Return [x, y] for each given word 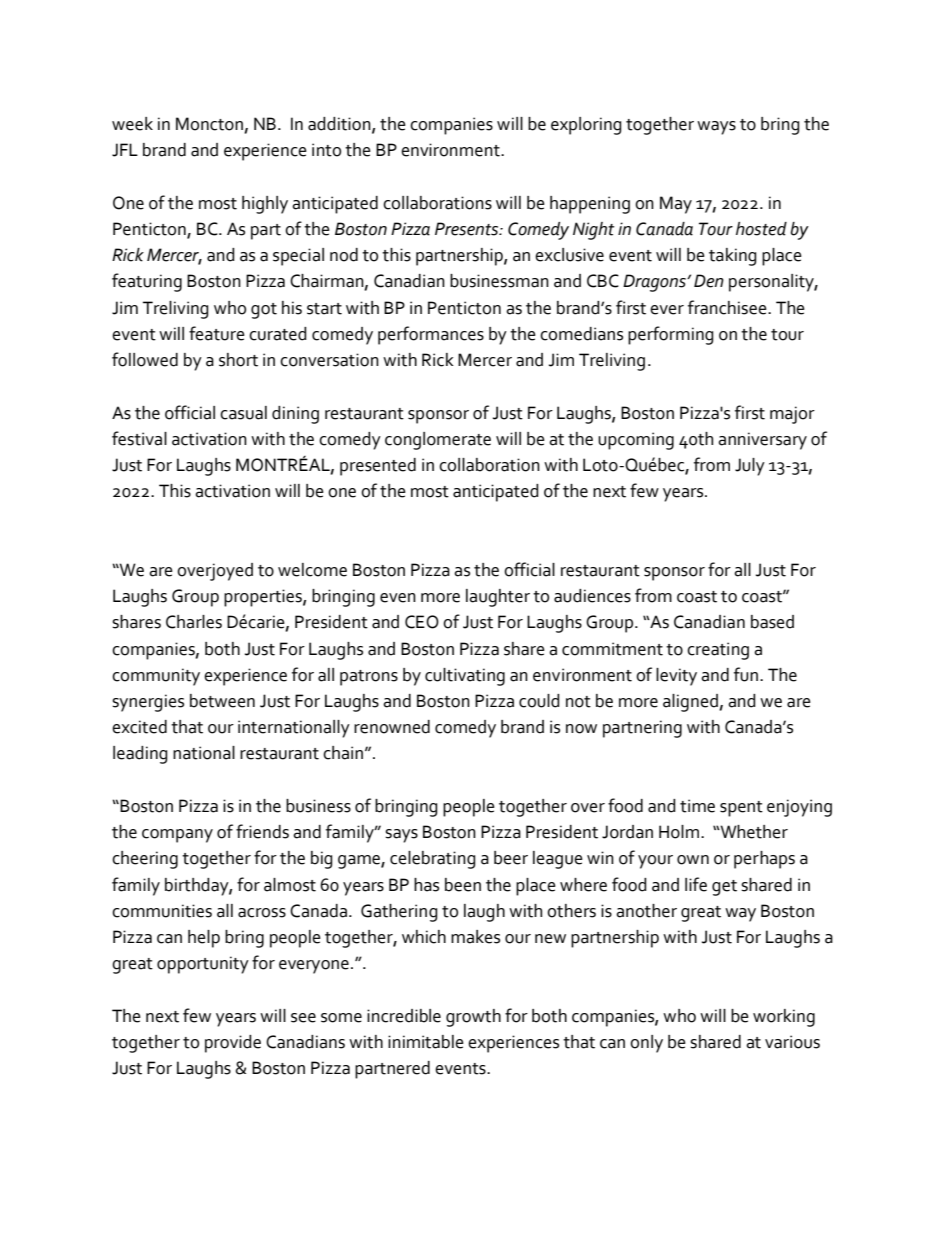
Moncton [210, 125]
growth [473, 1018]
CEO [422, 622]
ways [716, 128]
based [772, 622]
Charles [194, 622]
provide [233, 1044]
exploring [586, 126]
